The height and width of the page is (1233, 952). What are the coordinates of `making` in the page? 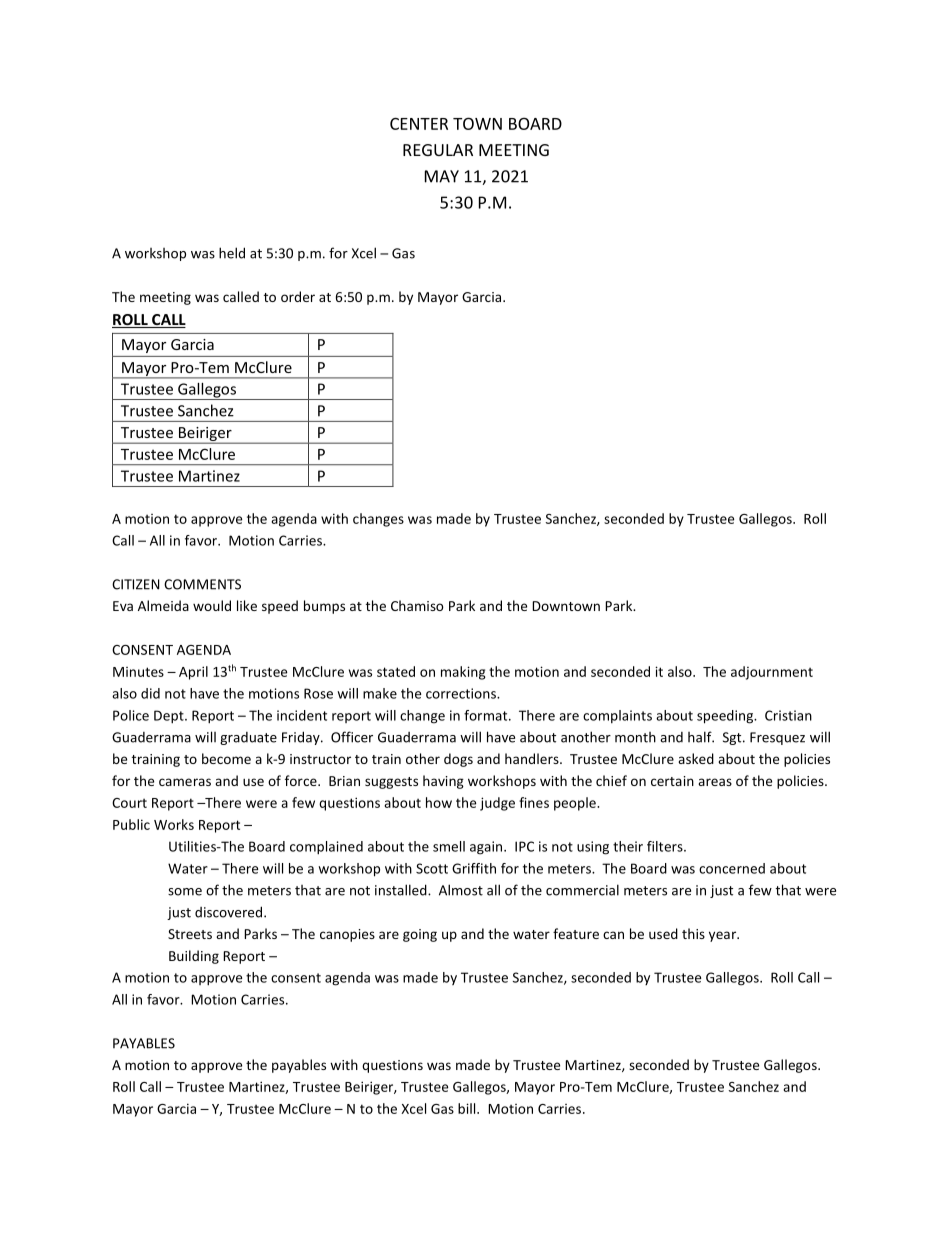 It's located at (463, 673).
